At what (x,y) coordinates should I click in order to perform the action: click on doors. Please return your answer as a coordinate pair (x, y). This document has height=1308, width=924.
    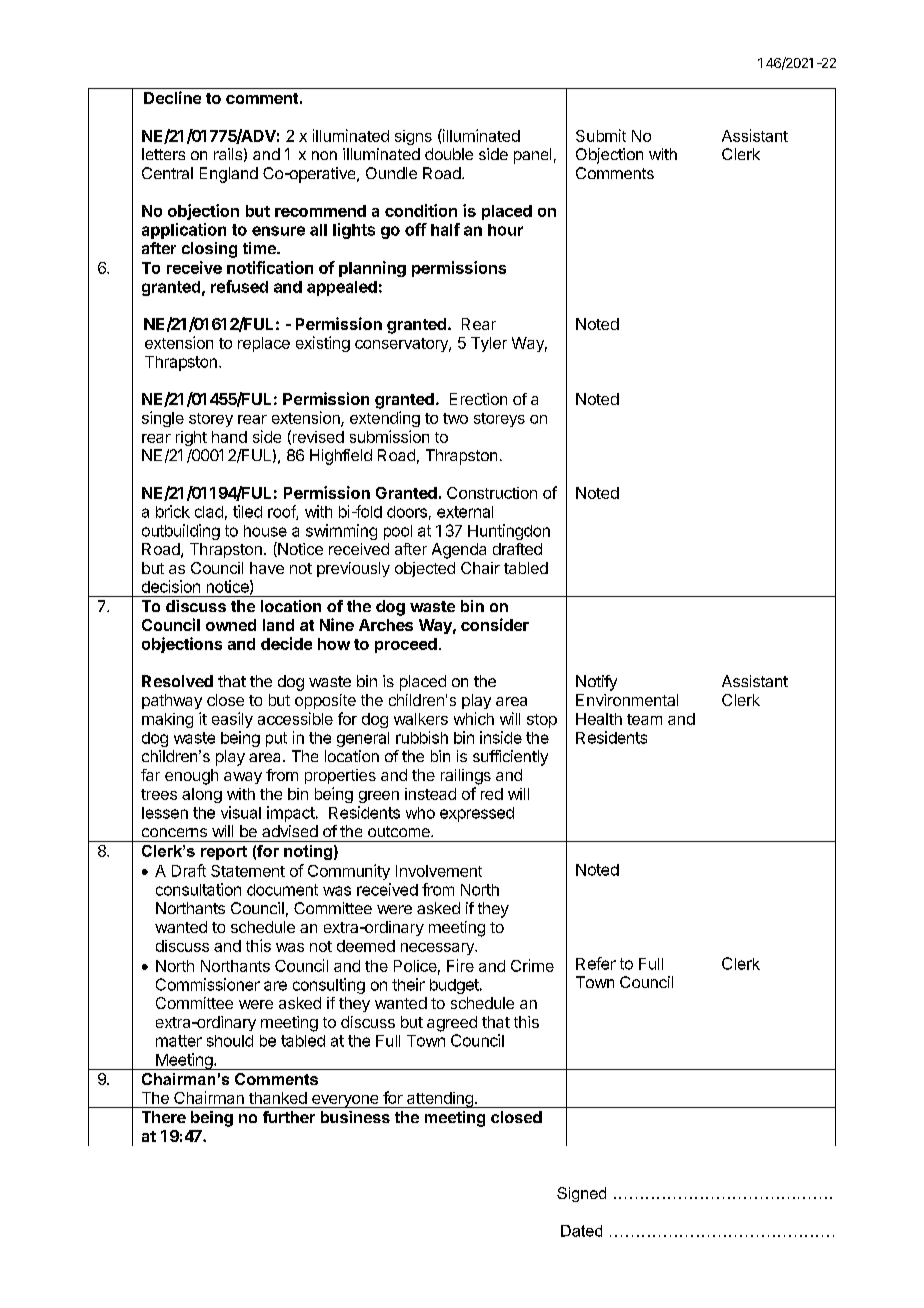
    Looking at the image, I should click on (407, 512).
